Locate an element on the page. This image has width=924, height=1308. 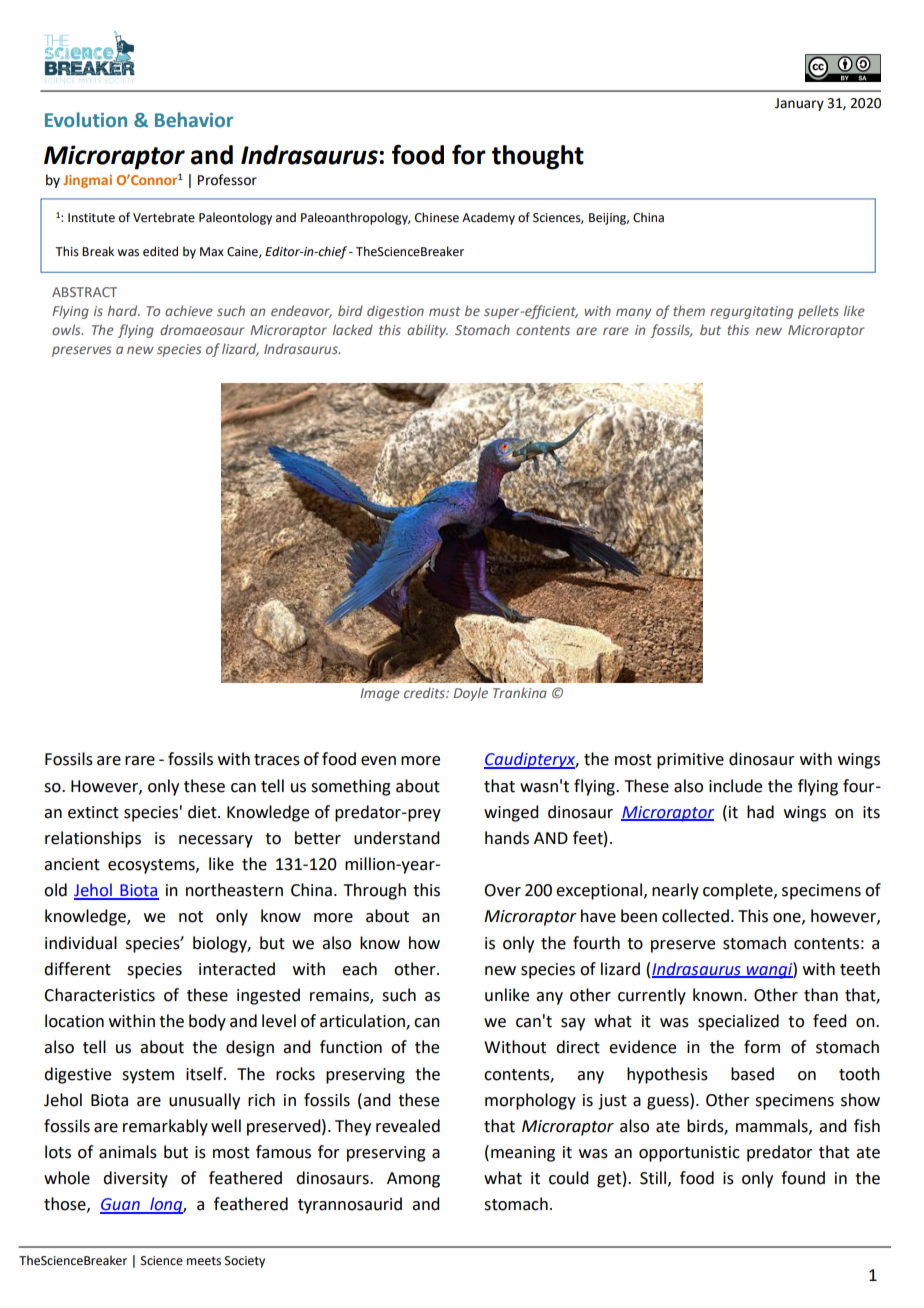
Among is located at coordinates (413, 1180).
